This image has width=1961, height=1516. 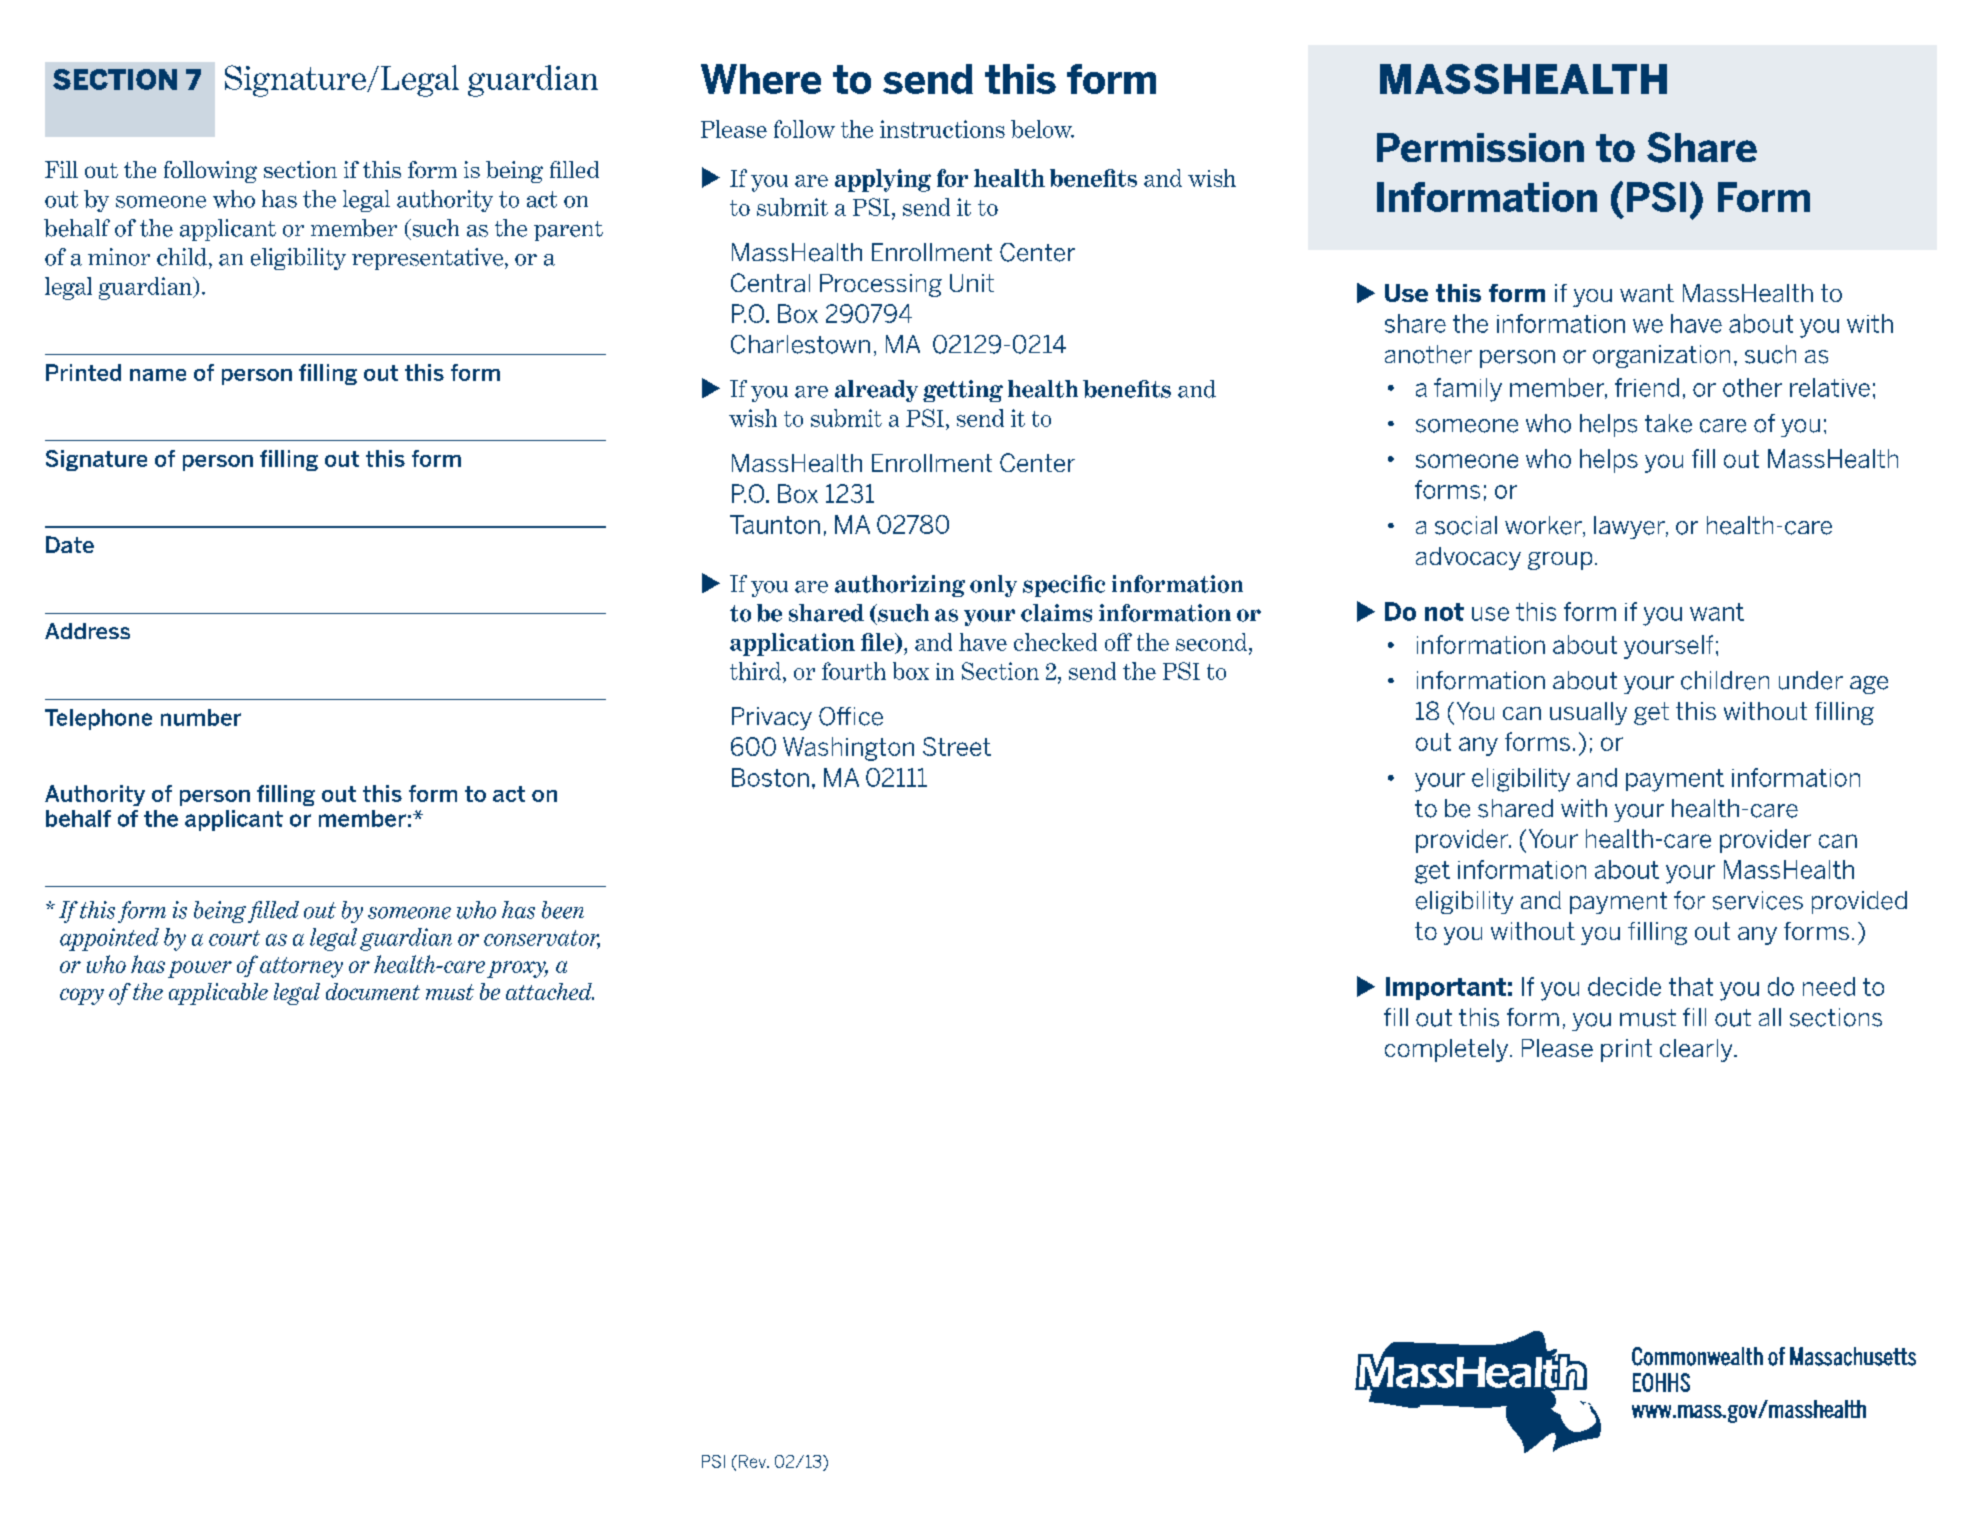 What do you see at coordinates (158, 375) in the image?
I see `name` at bounding box center [158, 375].
